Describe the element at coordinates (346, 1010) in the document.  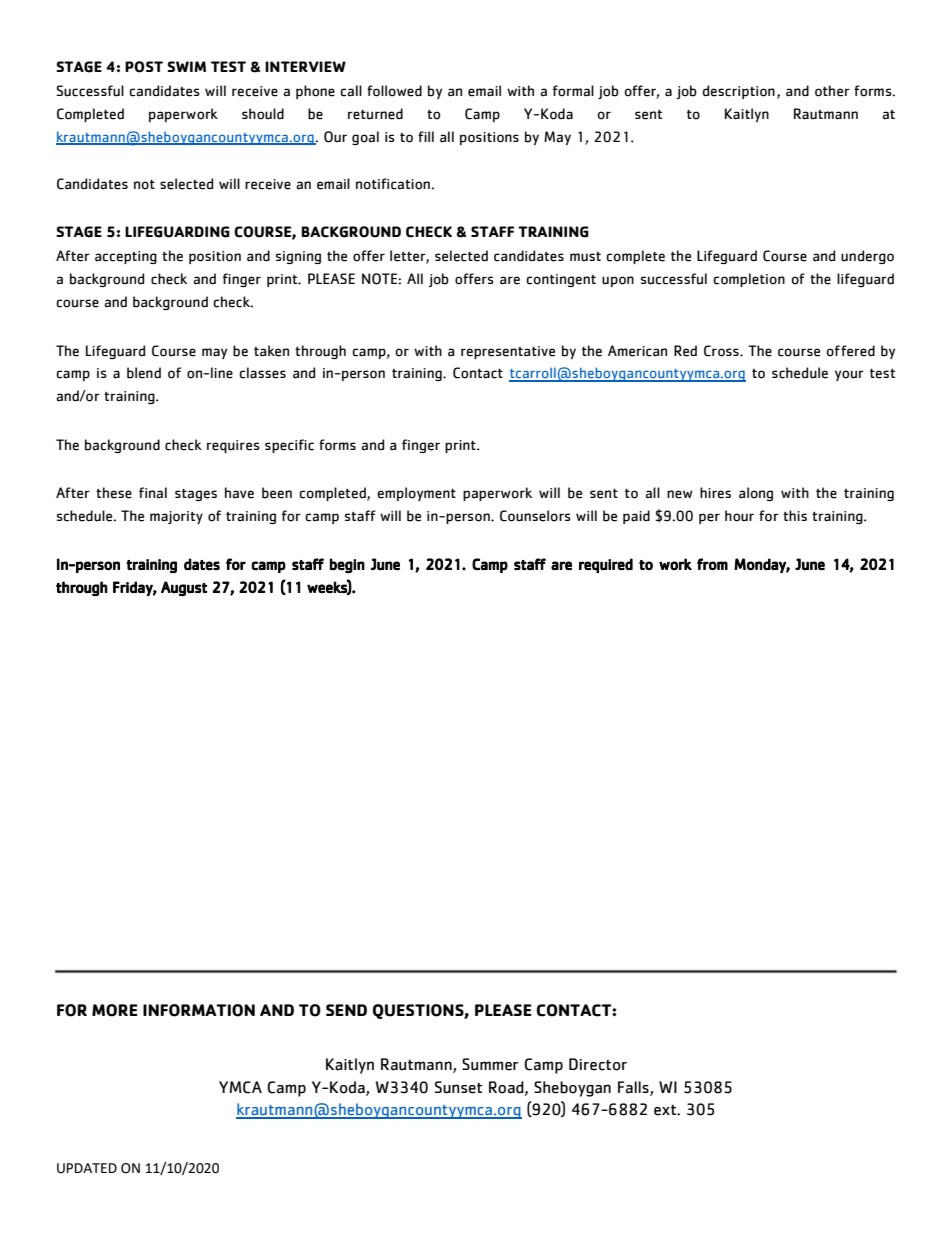
I see `SEND` at that location.
